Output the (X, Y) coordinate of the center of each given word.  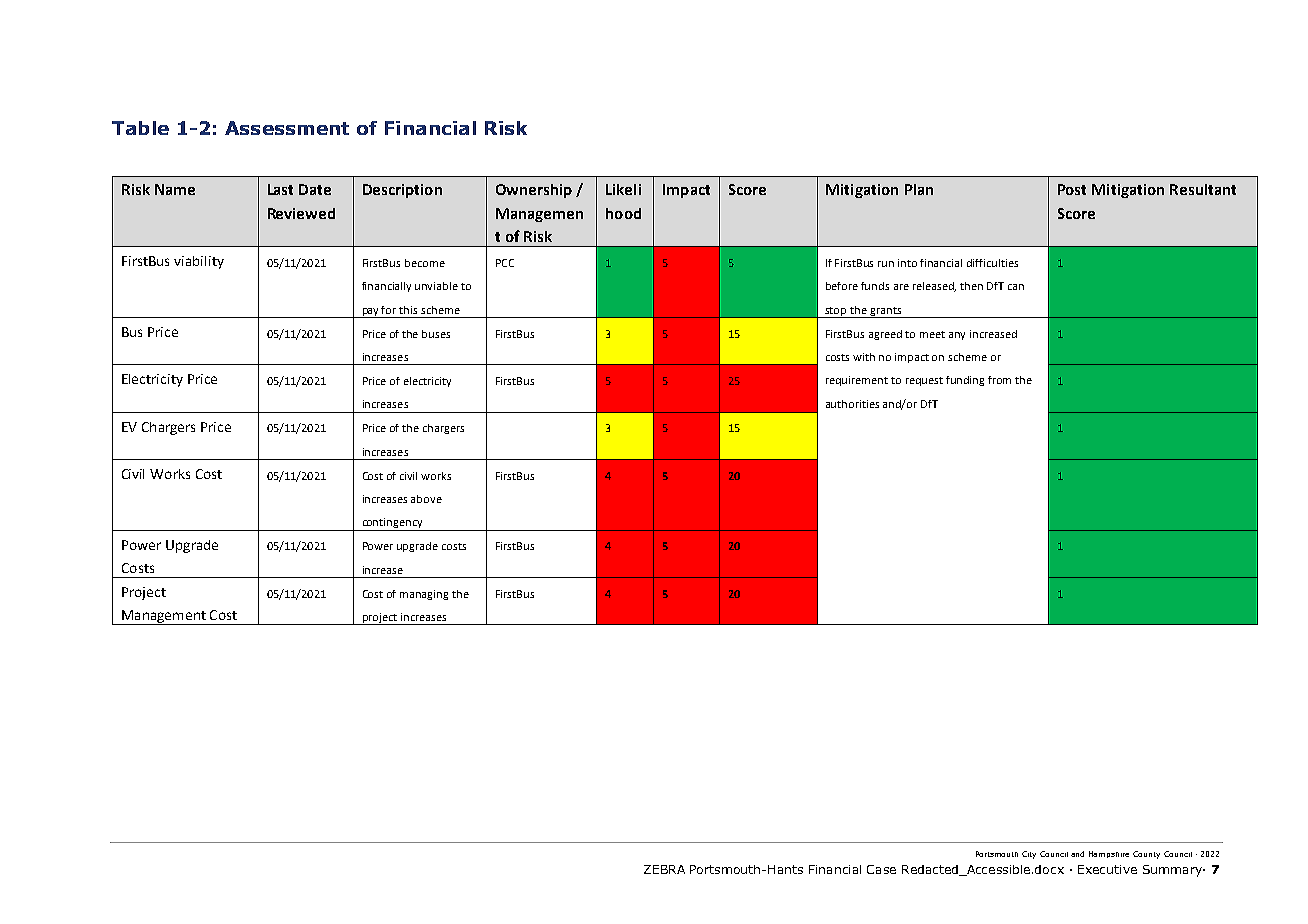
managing (424, 595)
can (1016, 287)
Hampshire (1109, 854)
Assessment (287, 128)
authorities (852, 404)
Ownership (534, 191)
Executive (1107, 869)
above (426, 499)
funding (965, 381)
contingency (392, 524)
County (1146, 855)
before (842, 286)
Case (881, 869)
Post (1072, 189)
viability (199, 262)
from (999, 380)
